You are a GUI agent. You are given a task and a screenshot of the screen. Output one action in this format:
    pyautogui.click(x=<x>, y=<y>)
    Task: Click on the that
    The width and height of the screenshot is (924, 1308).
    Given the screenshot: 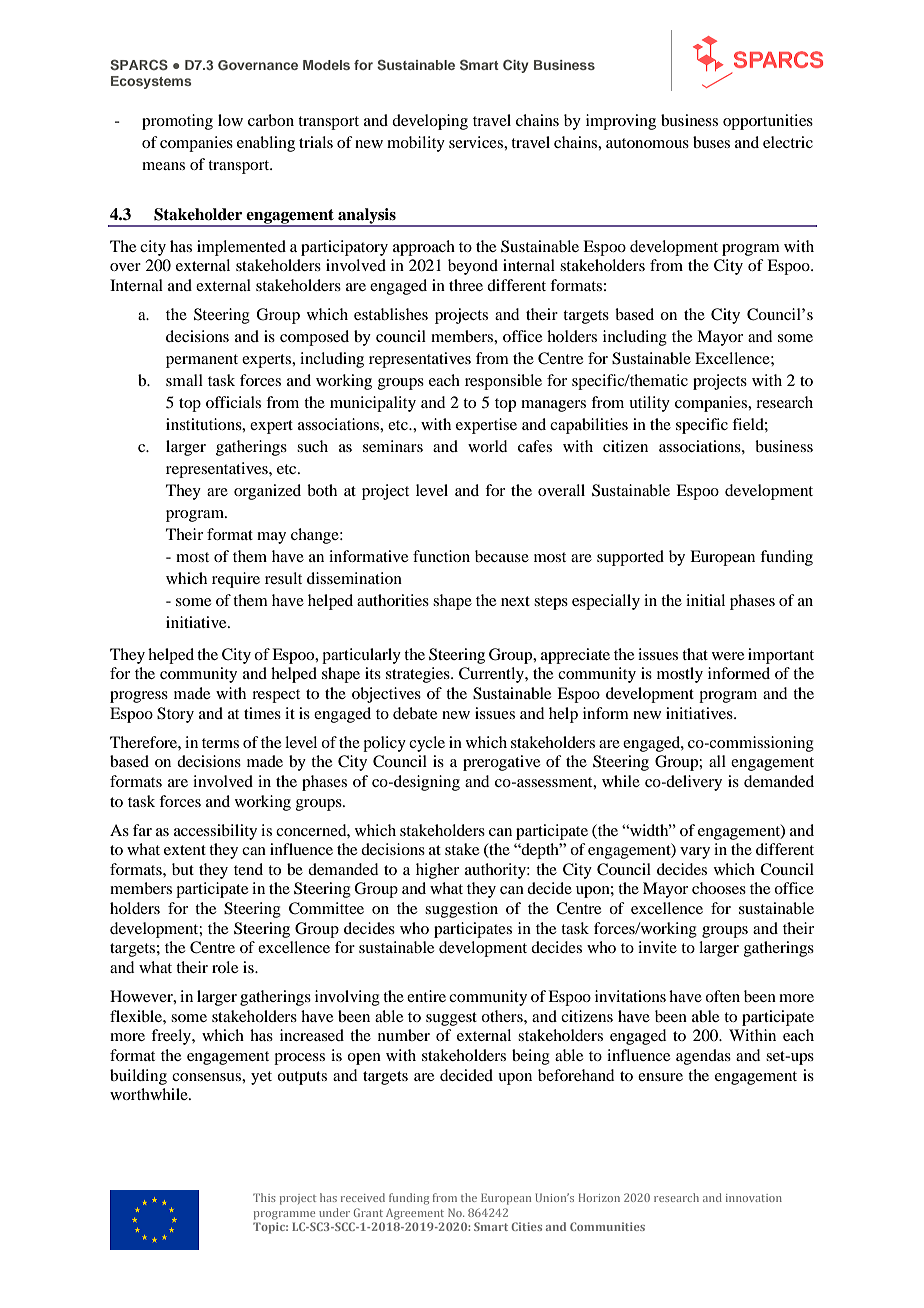 What is the action you would take?
    pyautogui.click(x=695, y=654)
